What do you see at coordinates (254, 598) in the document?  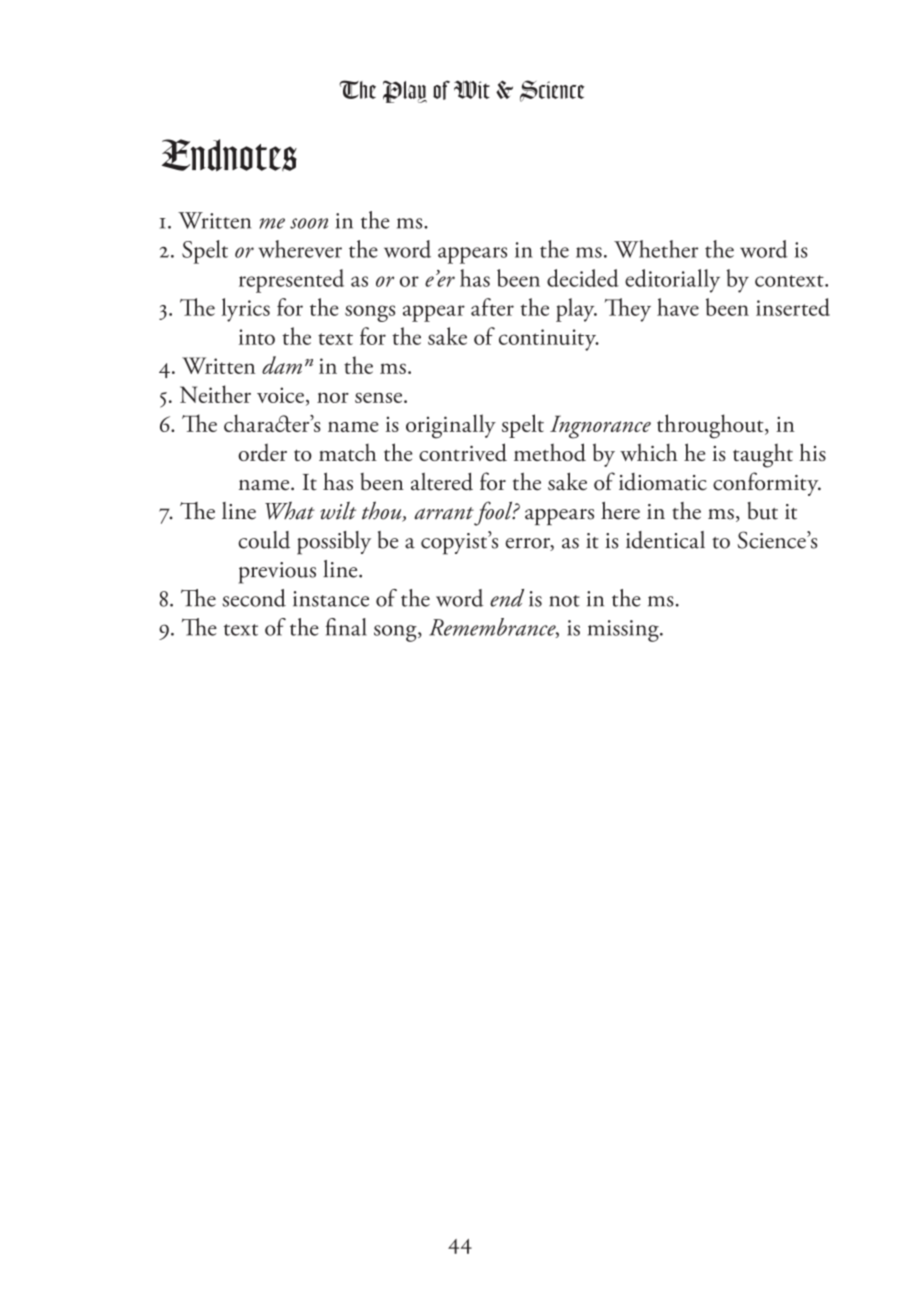 I see `second` at bounding box center [254, 598].
